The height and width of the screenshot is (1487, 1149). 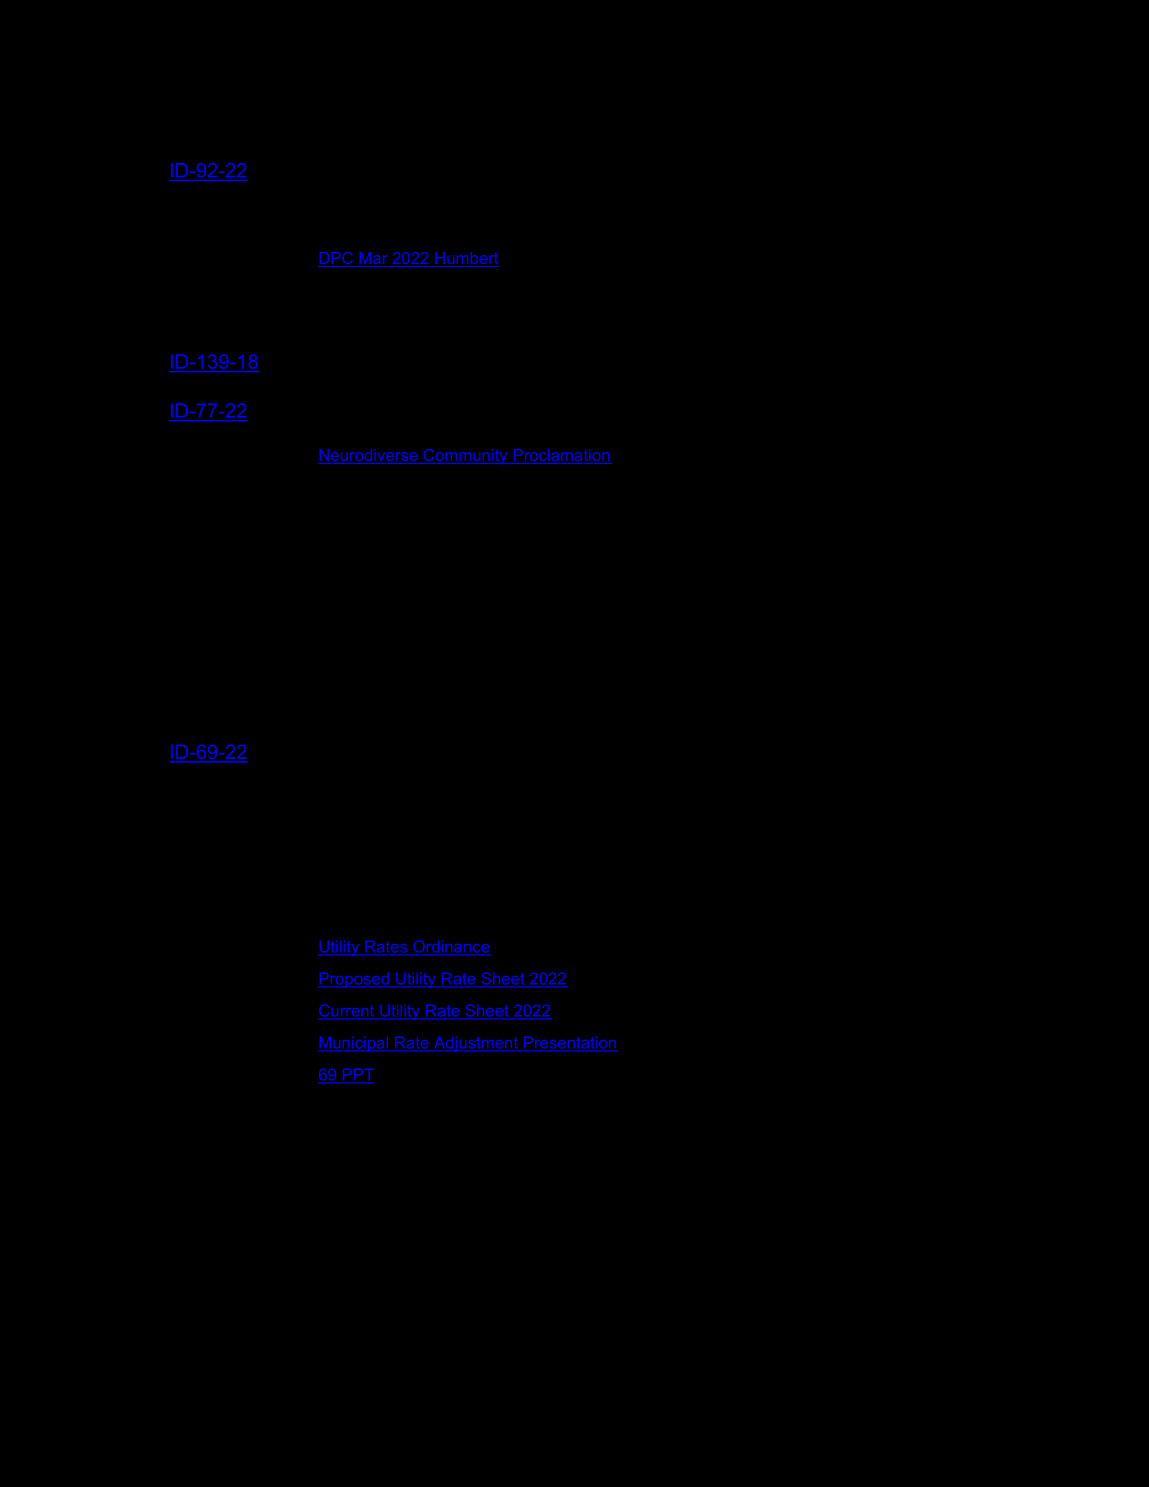 What do you see at coordinates (355, 980) in the screenshot?
I see `Proposed` at bounding box center [355, 980].
